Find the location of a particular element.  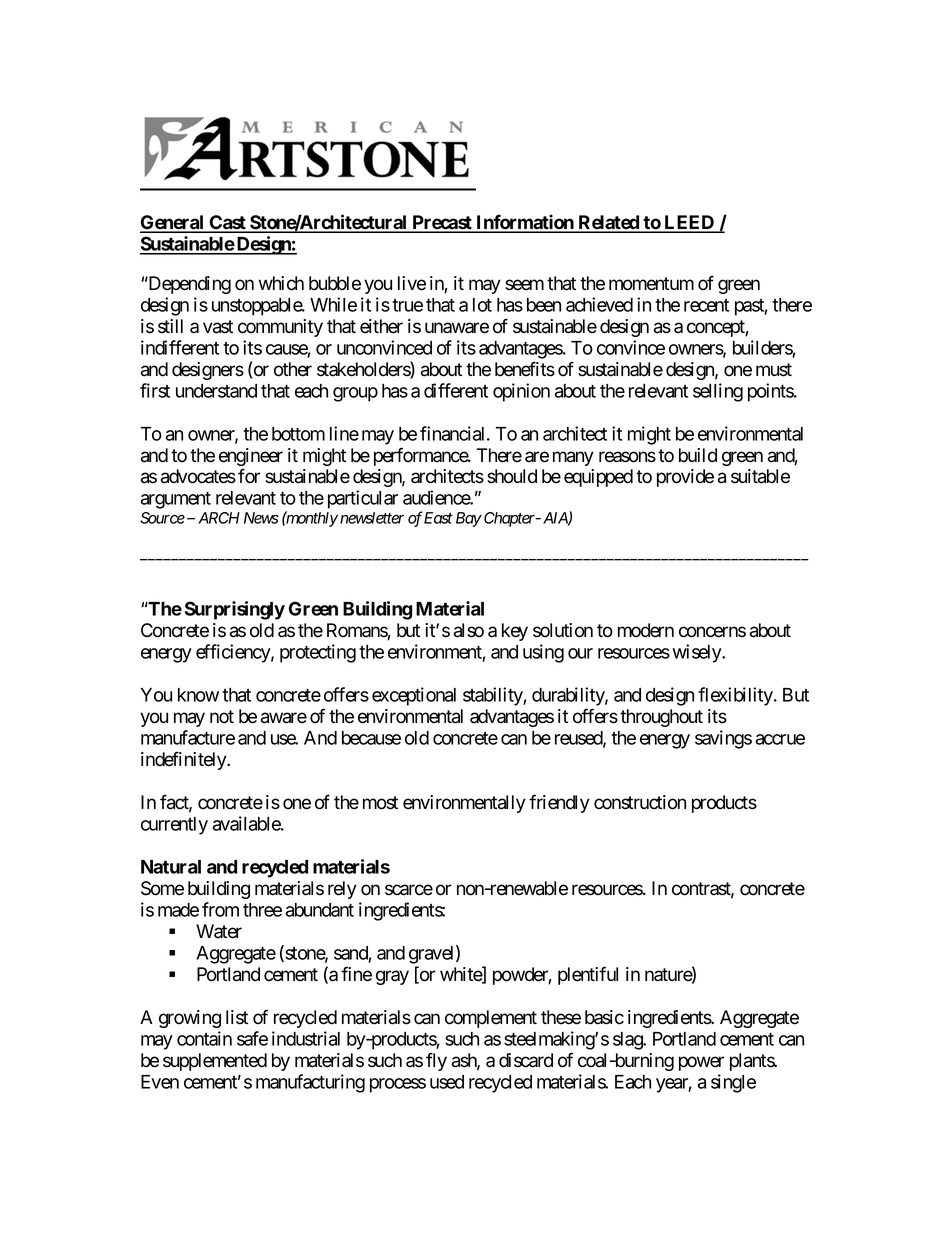

supplemented is located at coordinates (215, 1062).
